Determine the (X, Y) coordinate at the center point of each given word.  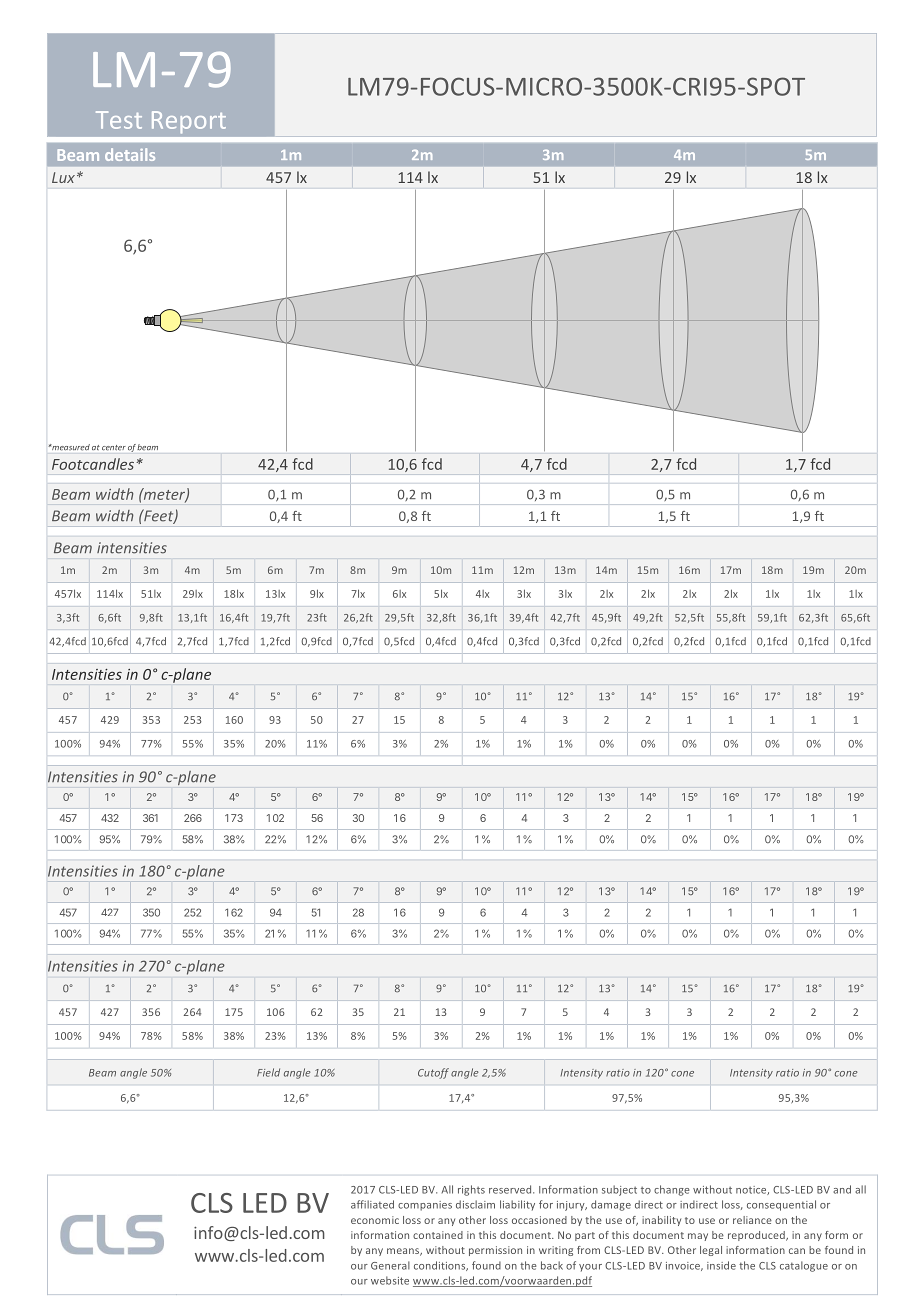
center (114, 448)
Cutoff (433, 1073)
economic (375, 1220)
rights (471, 1190)
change (672, 1190)
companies (425, 1206)
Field (268, 1072)
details (130, 154)
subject (619, 1190)
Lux (63, 177)
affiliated (372, 1204)
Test (119, 120)
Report (189, 122)
